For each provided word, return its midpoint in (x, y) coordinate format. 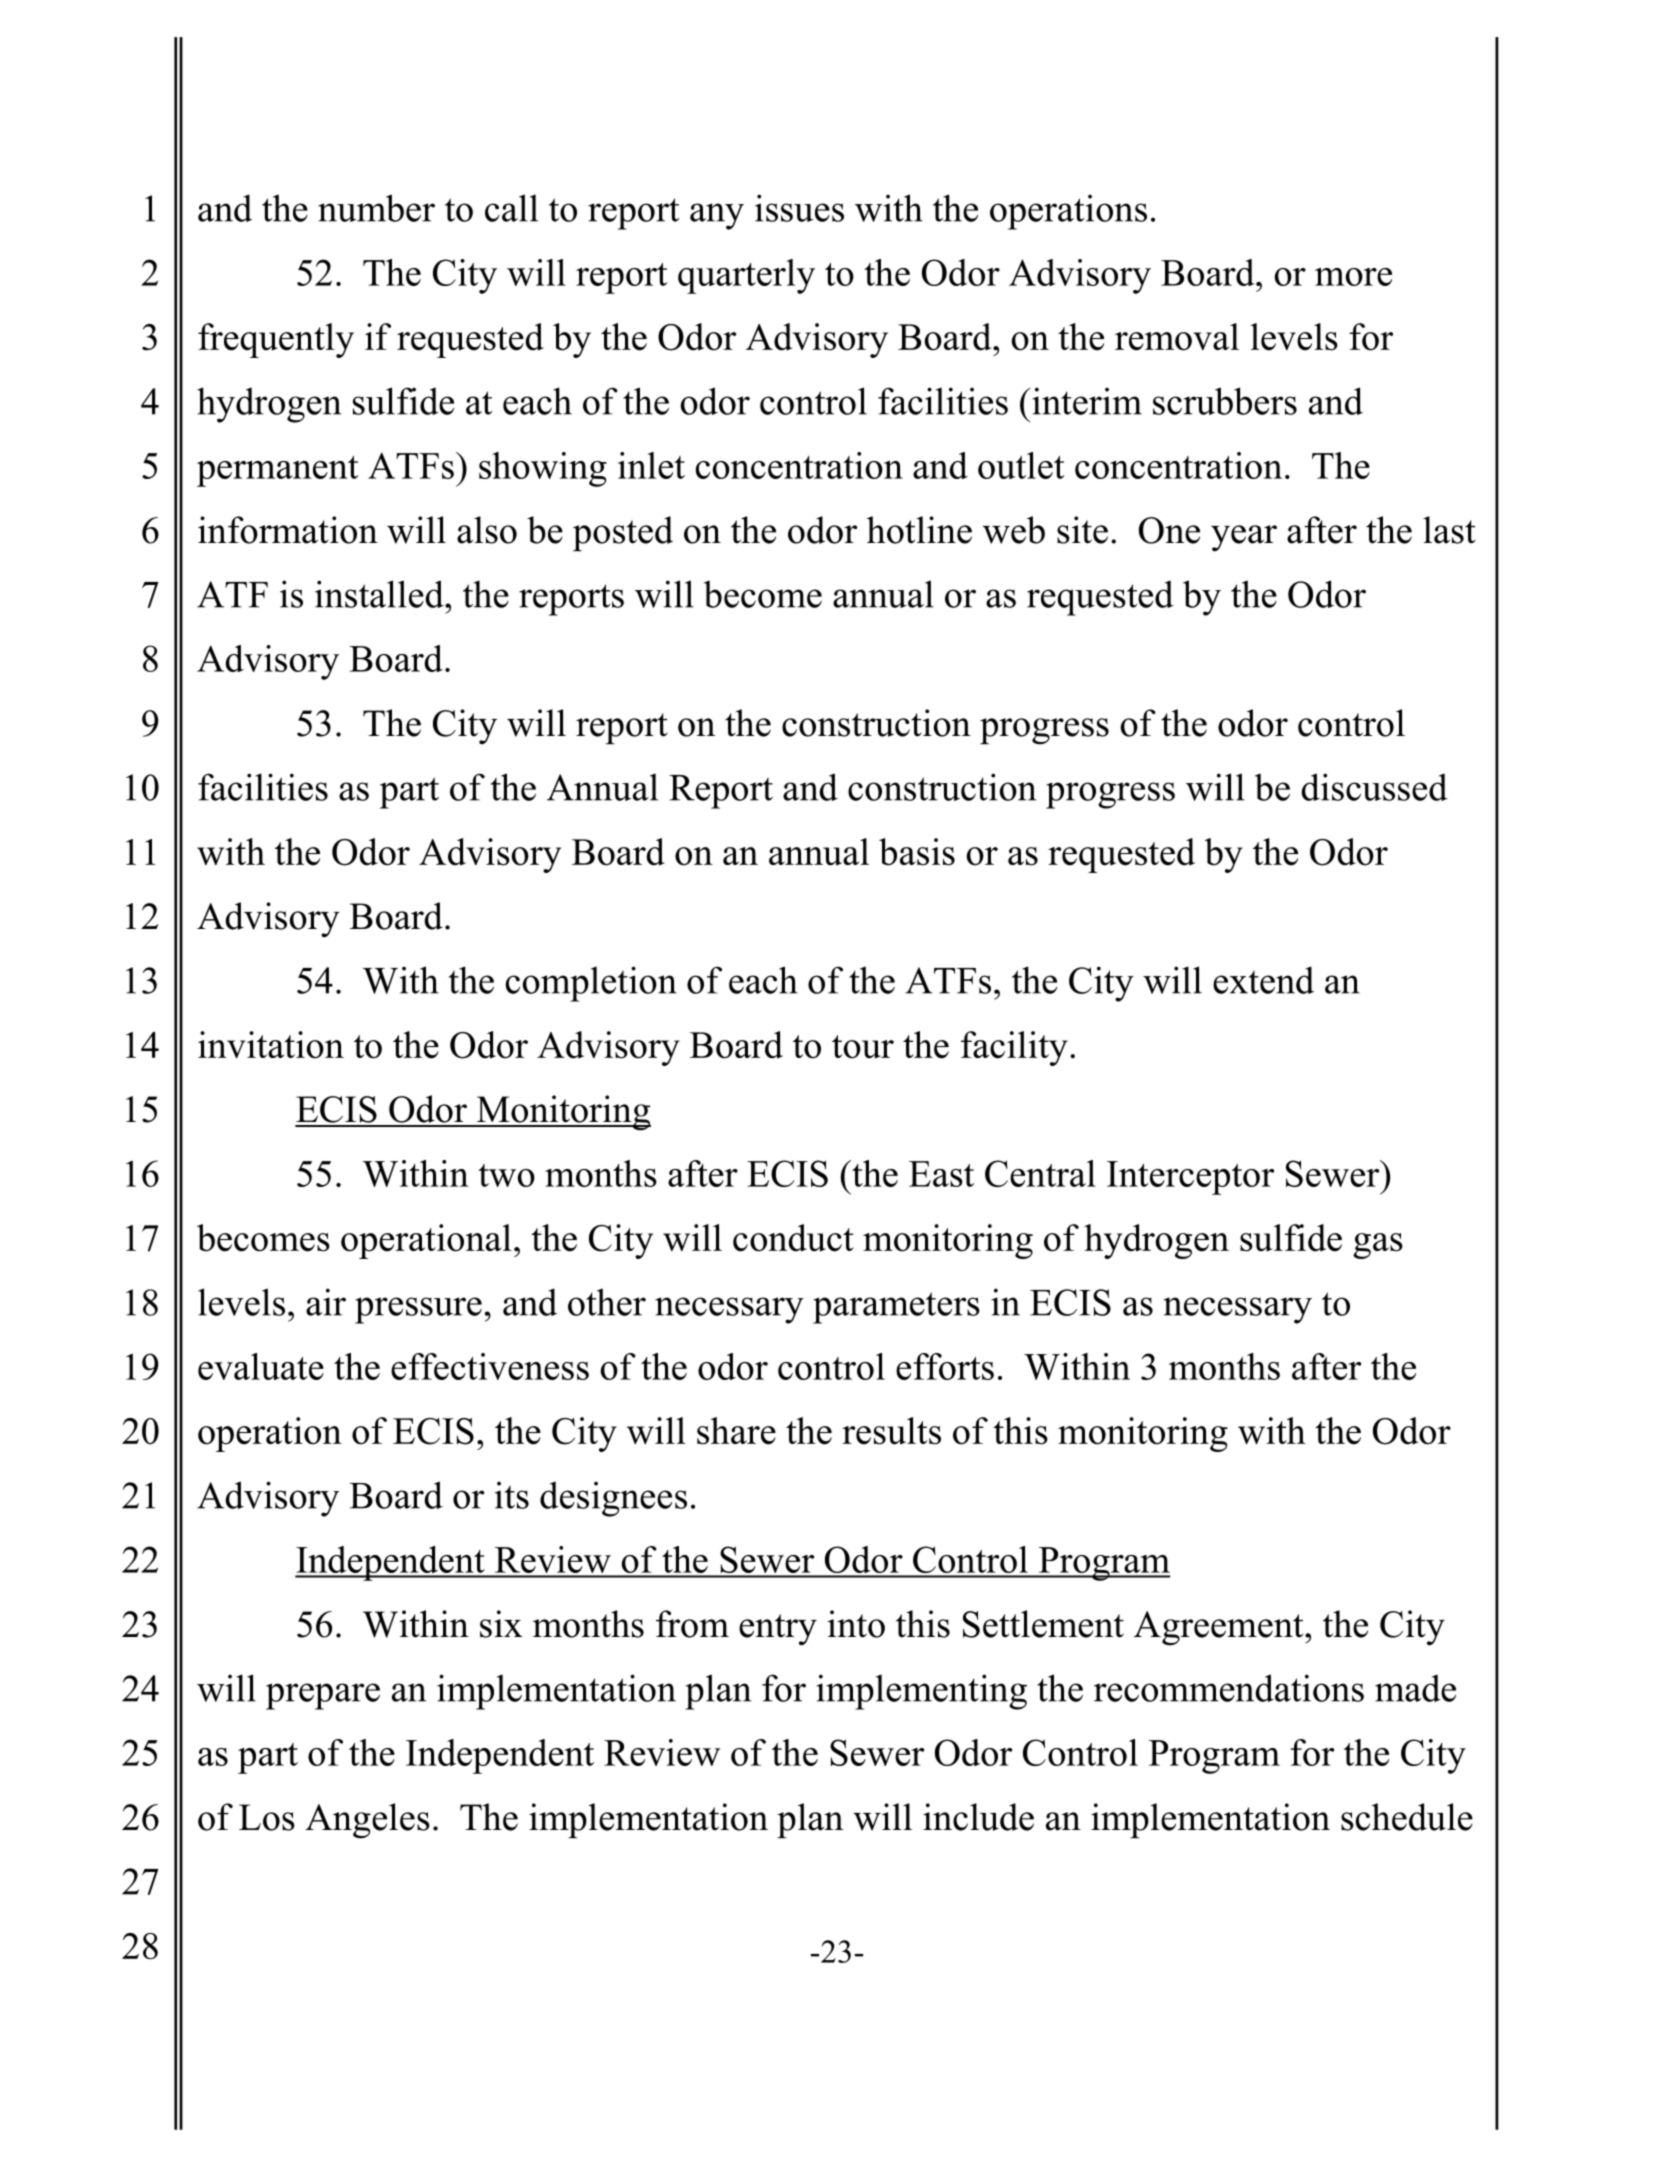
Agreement (1220, 1628)
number (376, 208)
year (1244, 538)
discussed (1374, 787)
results (891, 1431)
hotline (919, 530)
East (941, 1174)
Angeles (367, 1821)
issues (799, 208)
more (1353, 277)
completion (591, 984)
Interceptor (1190, 1178)
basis (917, 852)
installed (380, 594)
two (506, 1175)
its (512, 1495)
